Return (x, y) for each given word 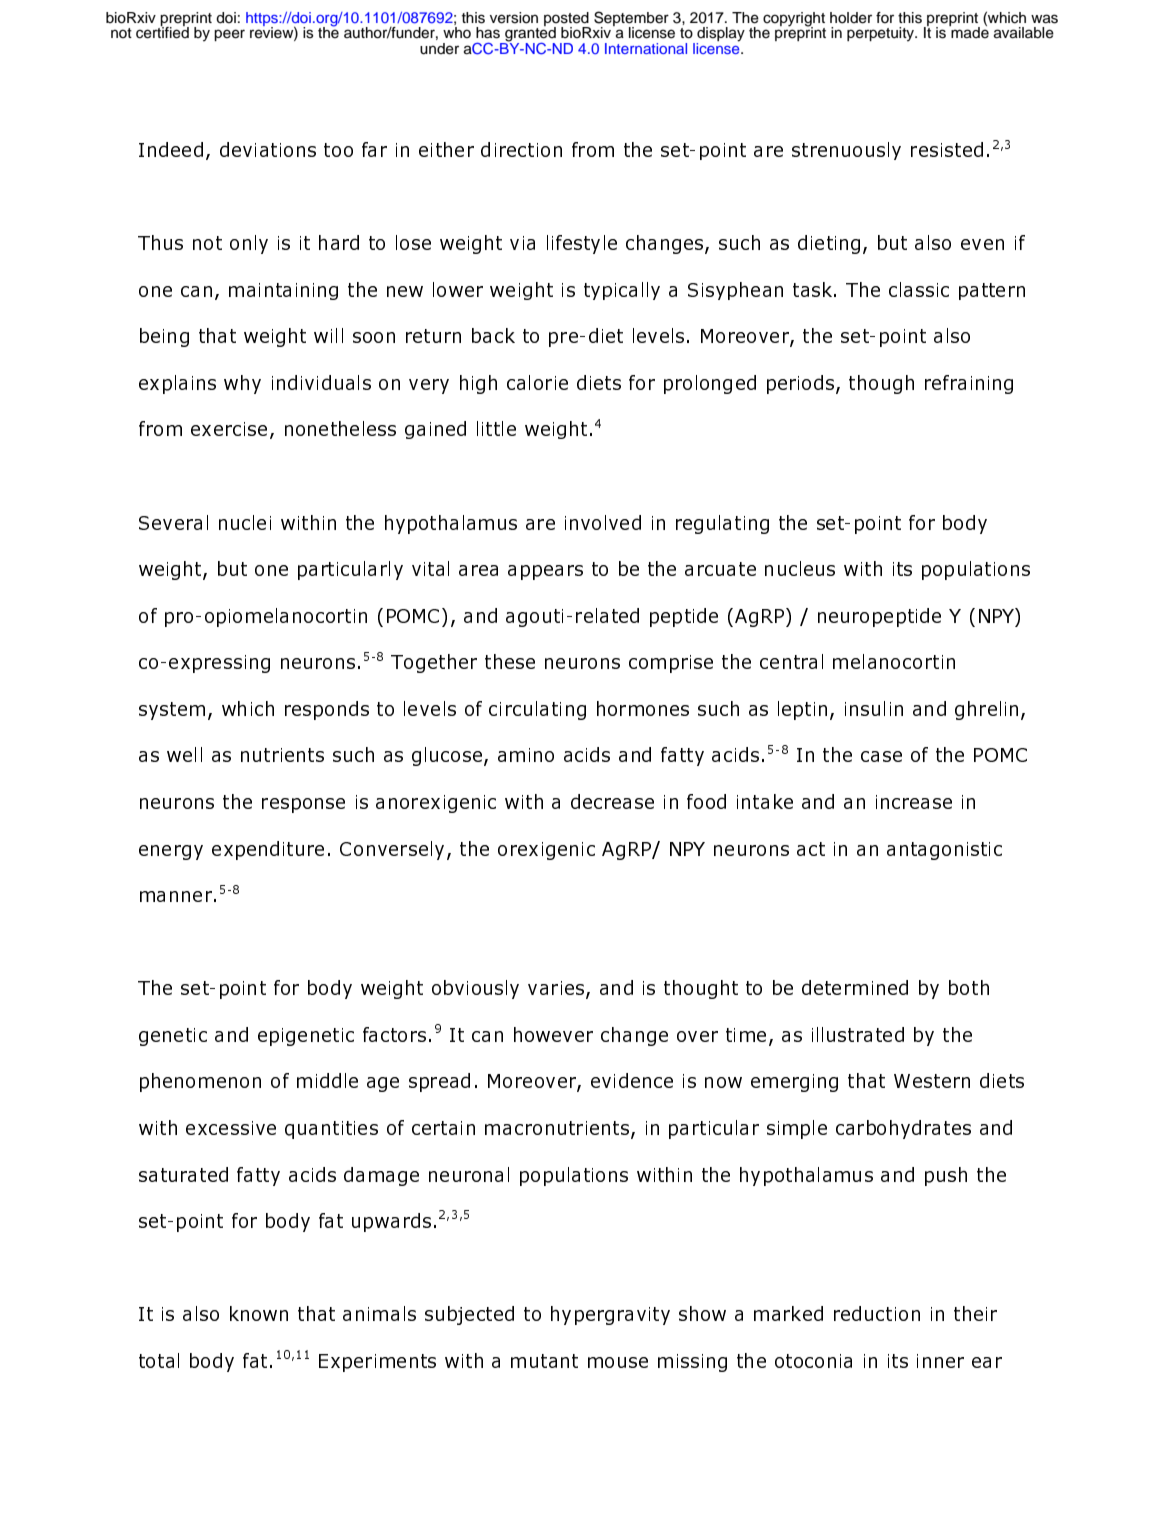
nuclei (245, 522)
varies (557, 989)
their (975, 1313)
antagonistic (944, 851)
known (259, 1313)
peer (229, 35)
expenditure (268, 850)
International (646, 48)
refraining (969, 384)
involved (603, 522)
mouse (618, 1362)
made (969, 32)
